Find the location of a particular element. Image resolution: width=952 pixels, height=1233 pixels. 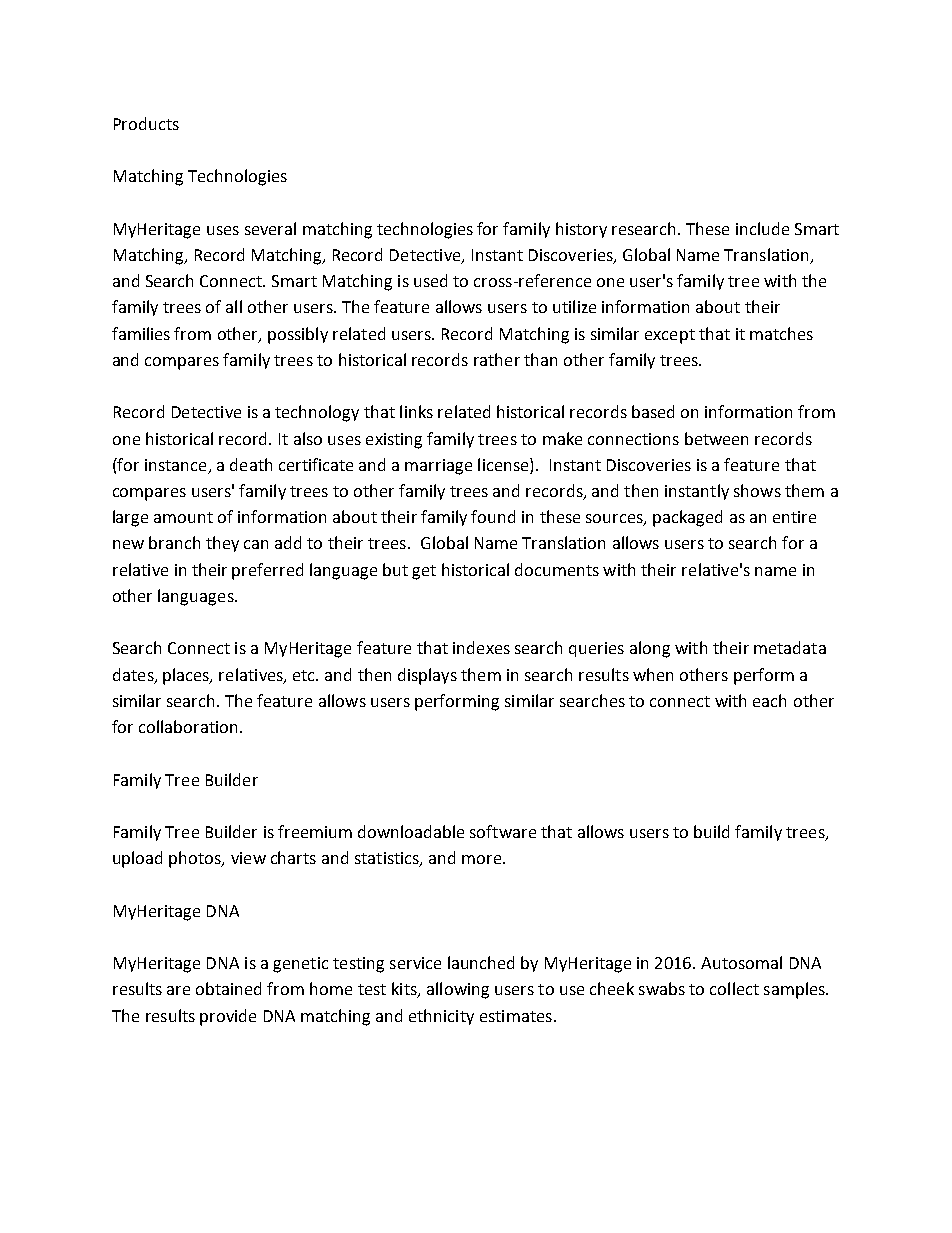

obtained is located at coordinates (228, 988).
